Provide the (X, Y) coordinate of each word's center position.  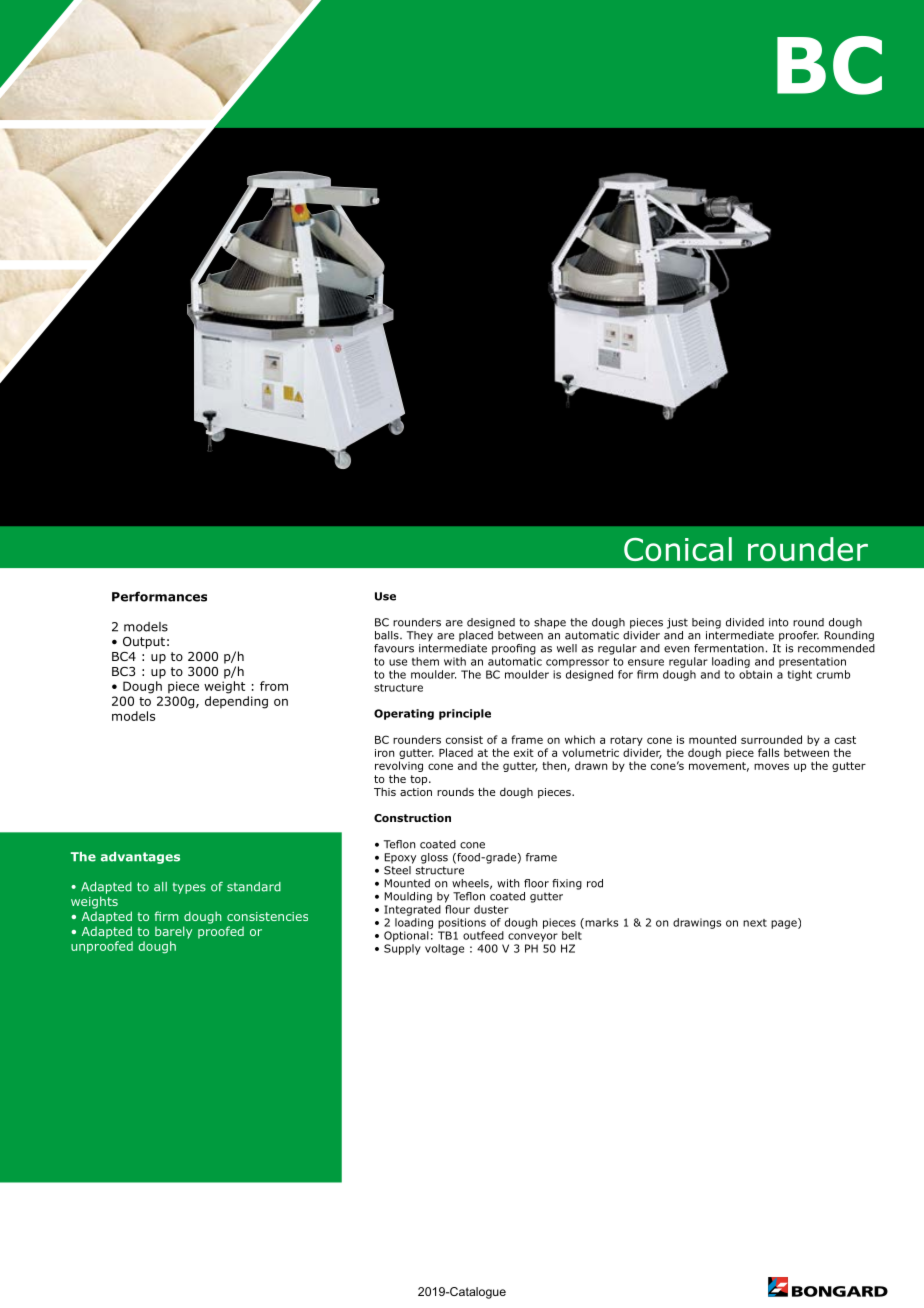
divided (745, 622)
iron (384, 753)
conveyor (533, 937)
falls (768, 752)
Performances (159, 596)
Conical (678, 549)
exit (524, 753)
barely (173, 932)
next (755, 923)
